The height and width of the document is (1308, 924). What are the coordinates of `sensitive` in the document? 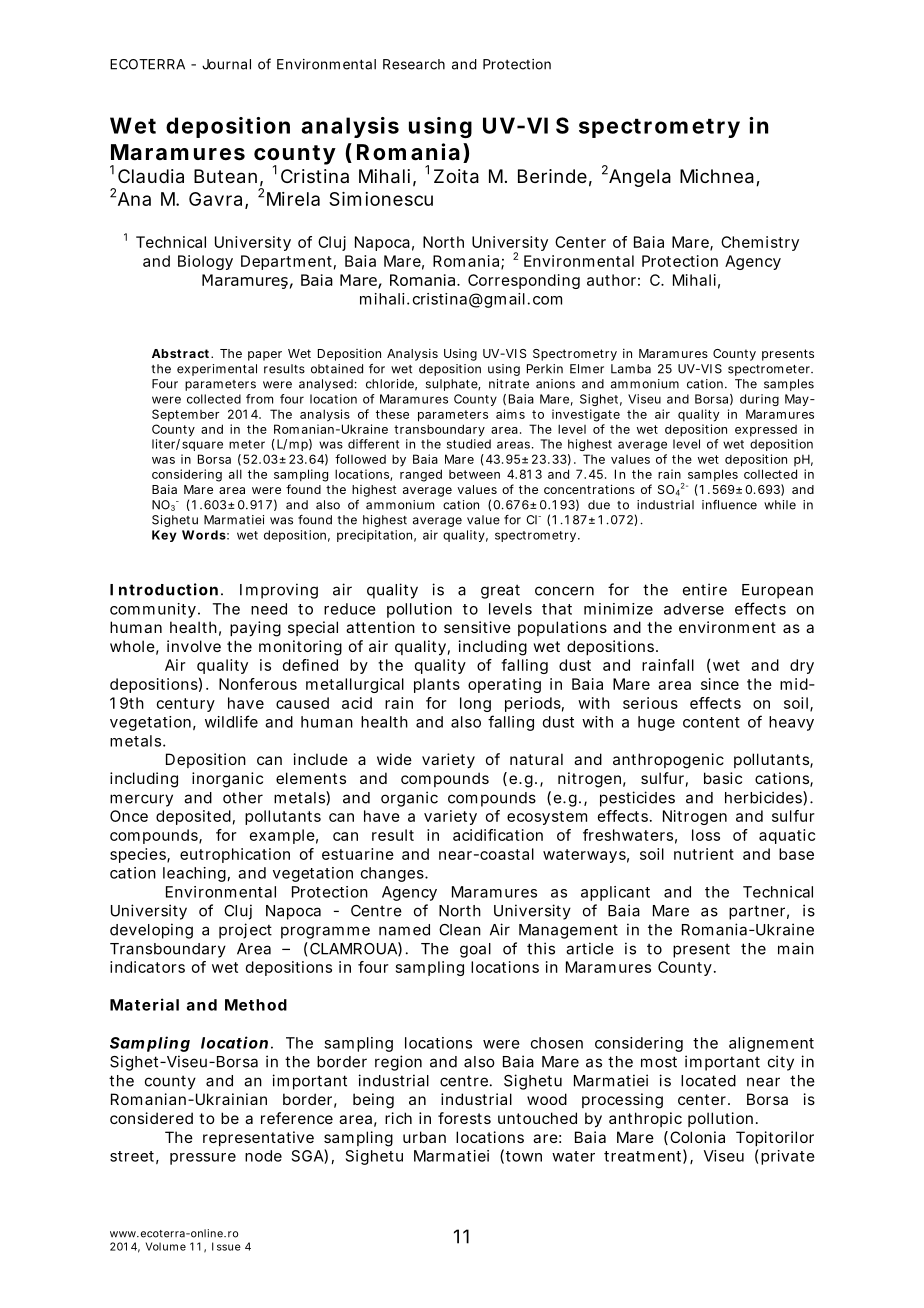 It's located at (477, 627).
